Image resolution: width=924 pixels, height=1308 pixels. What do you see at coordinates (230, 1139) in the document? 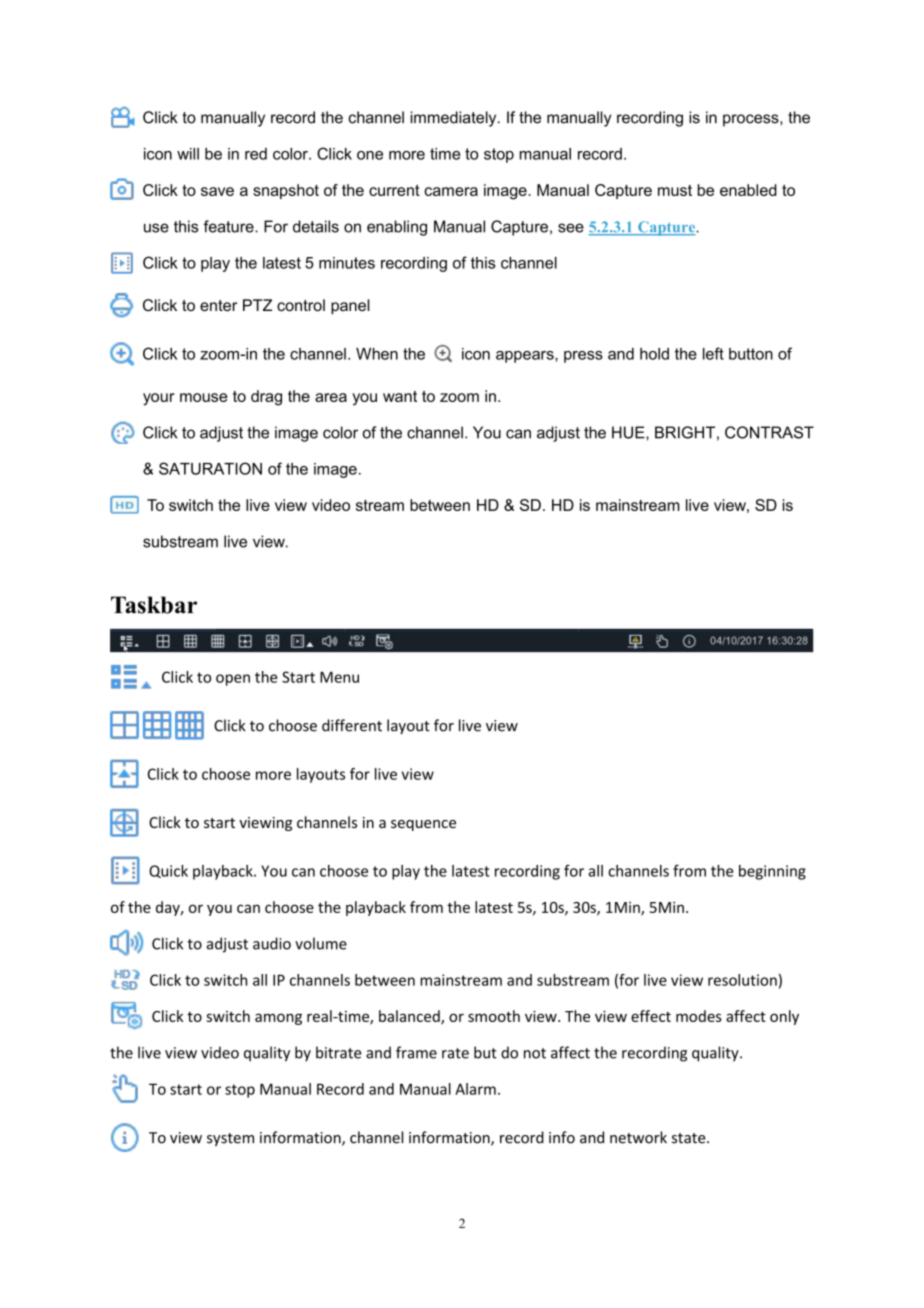
I see `system` at bounding box center [230, 1139].
